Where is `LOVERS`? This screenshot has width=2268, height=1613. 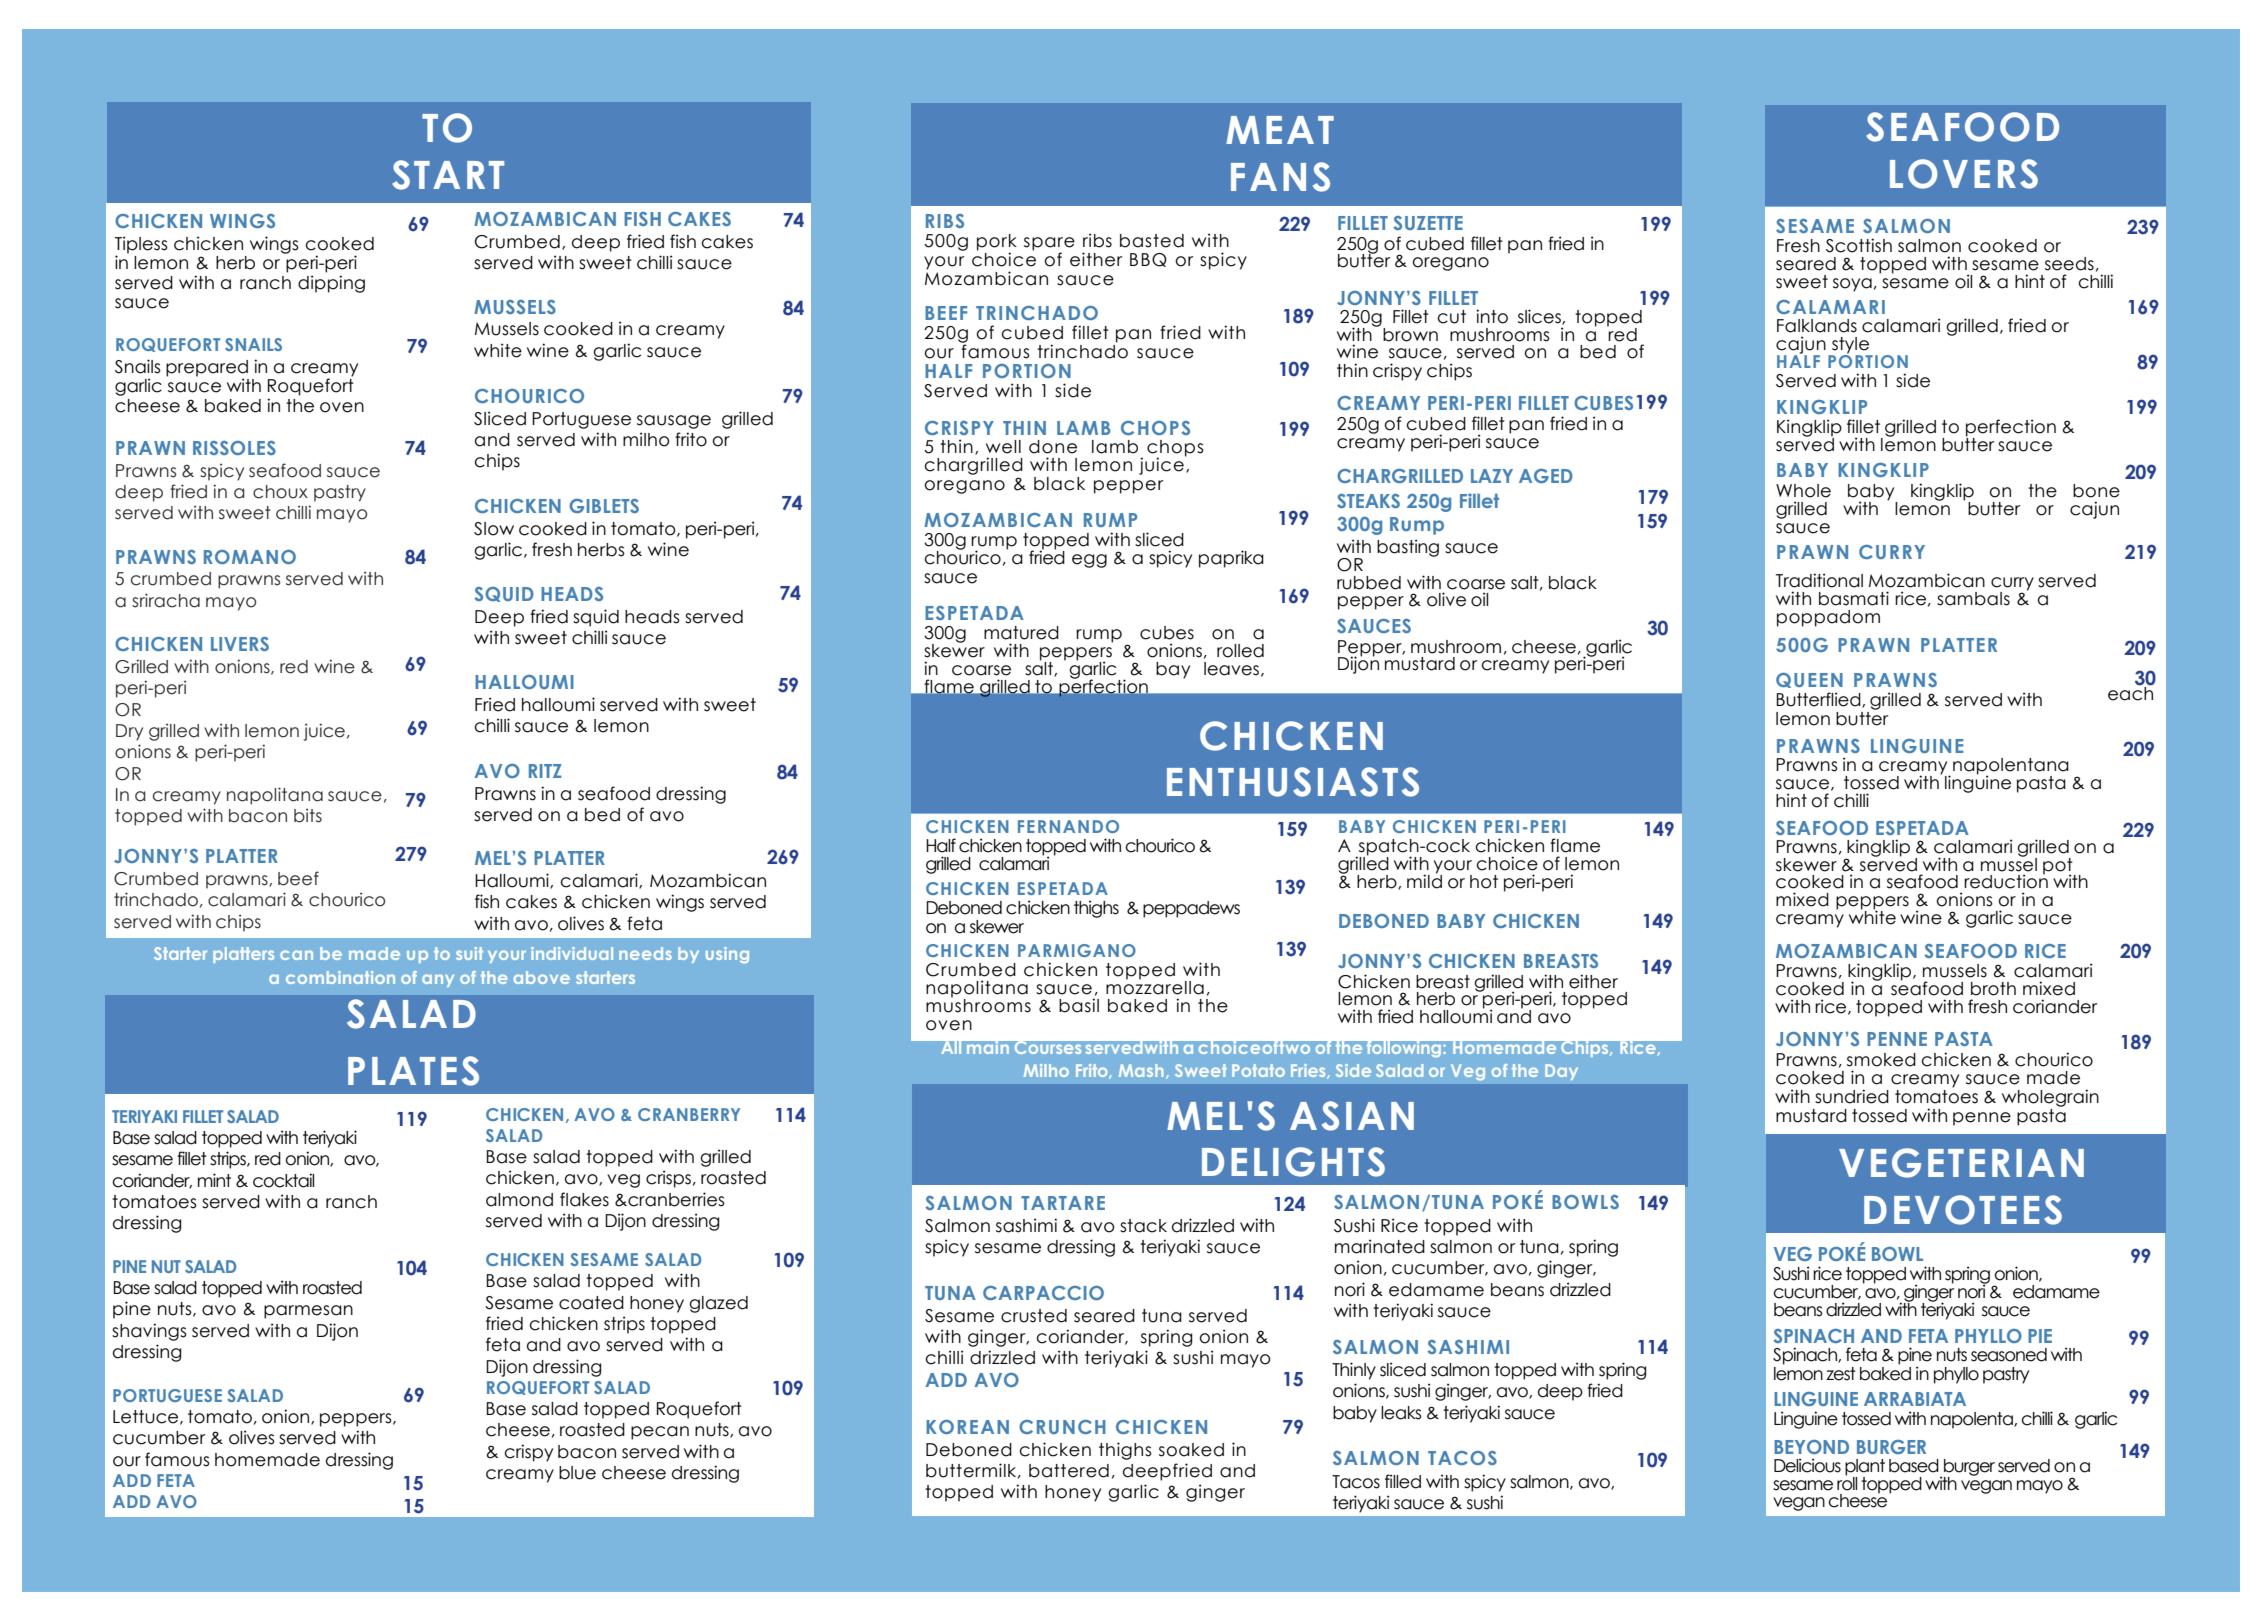
LOVERS is located at coordinates (1964, 174).
